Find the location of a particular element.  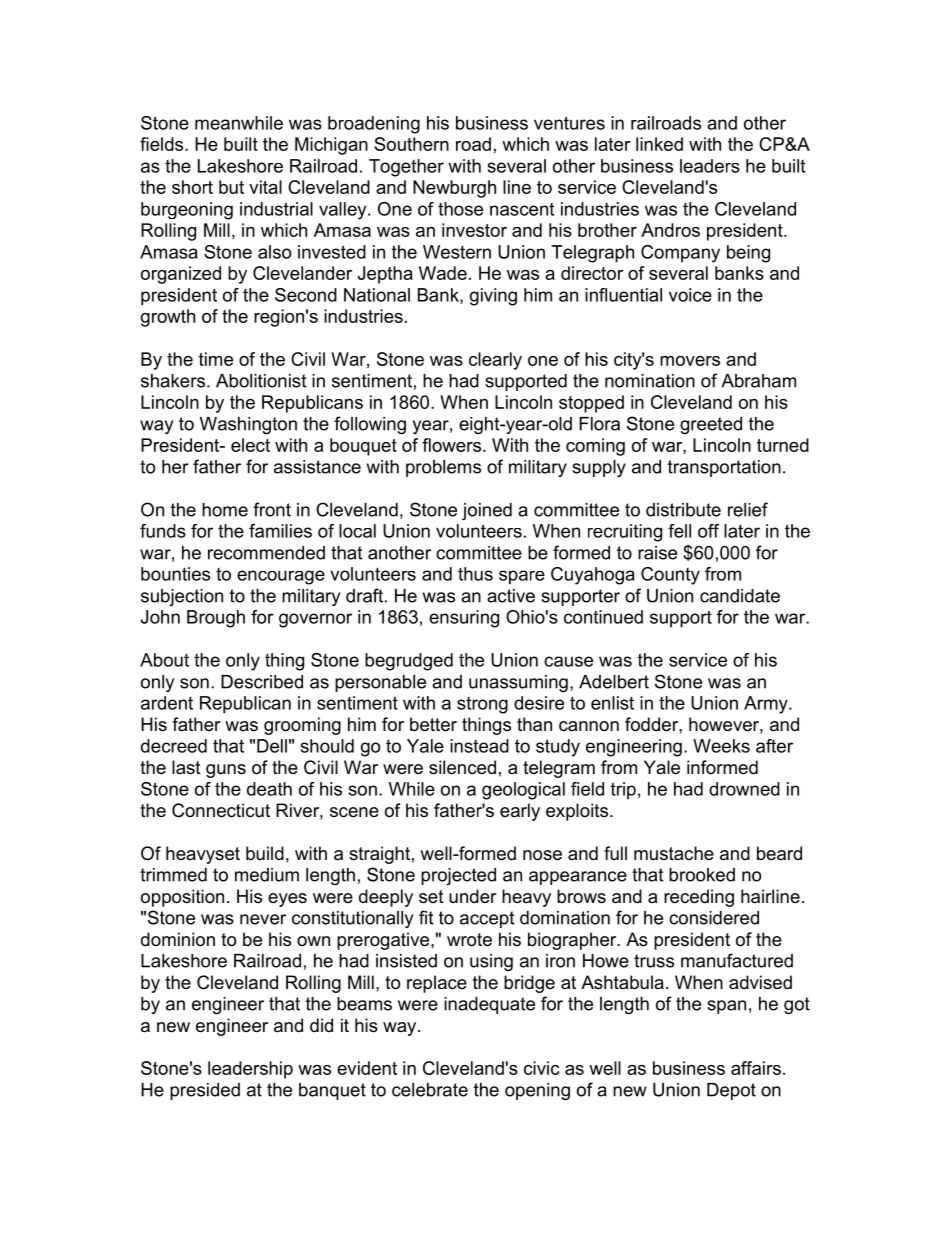

transportation is located at coordinates (724, 468).
